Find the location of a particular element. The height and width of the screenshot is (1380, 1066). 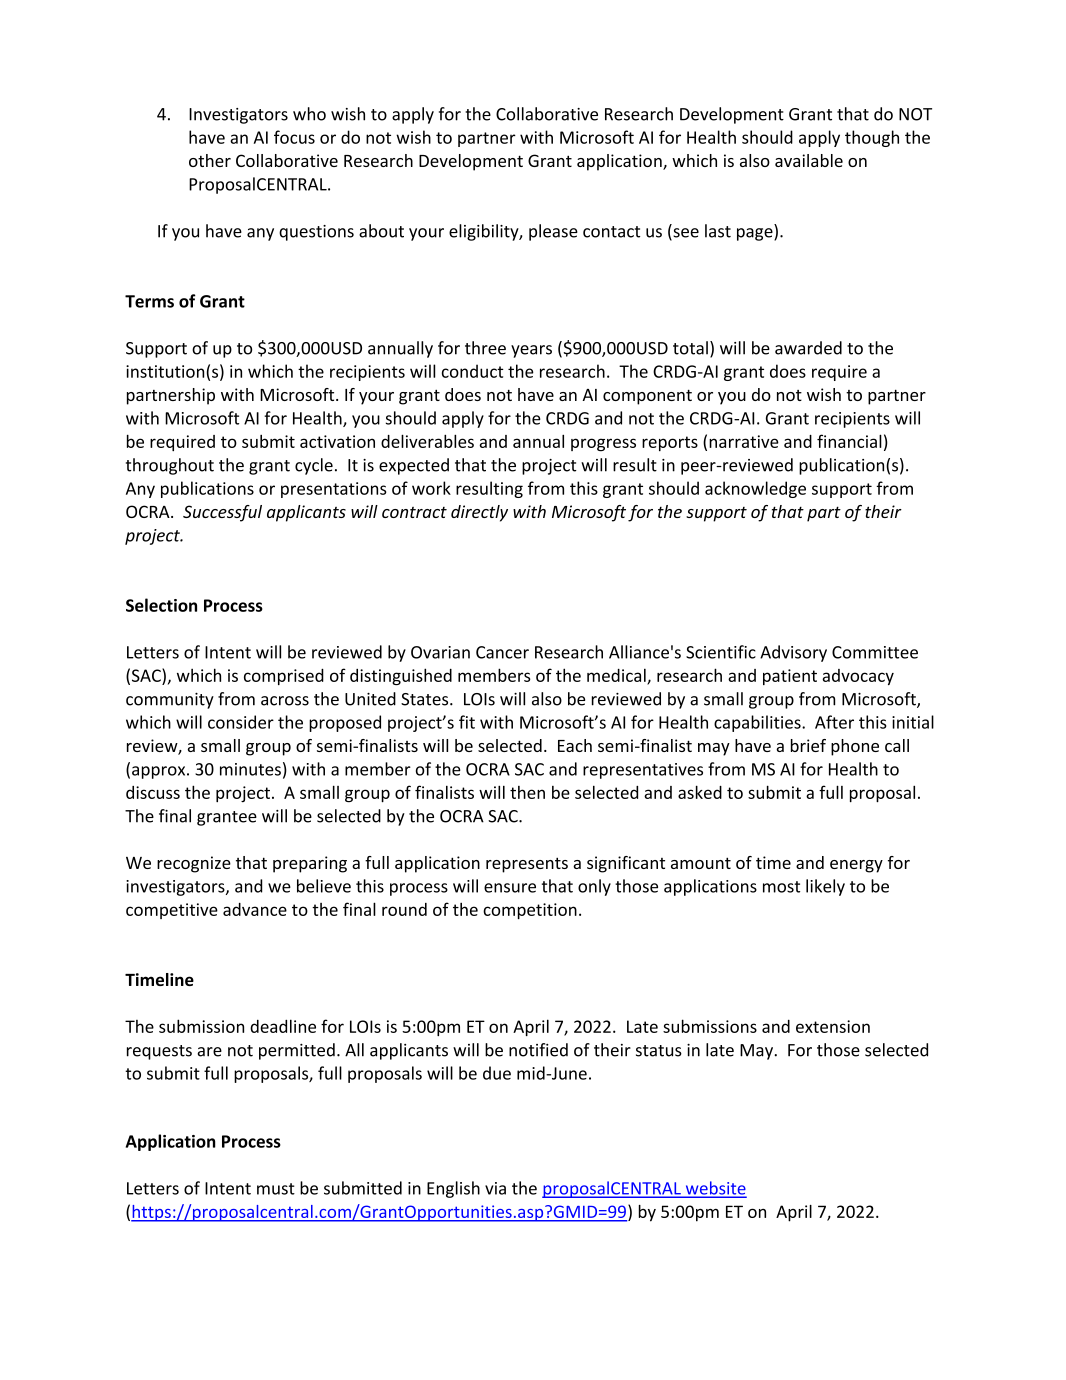

website is located at coordinates (715, 1189).
